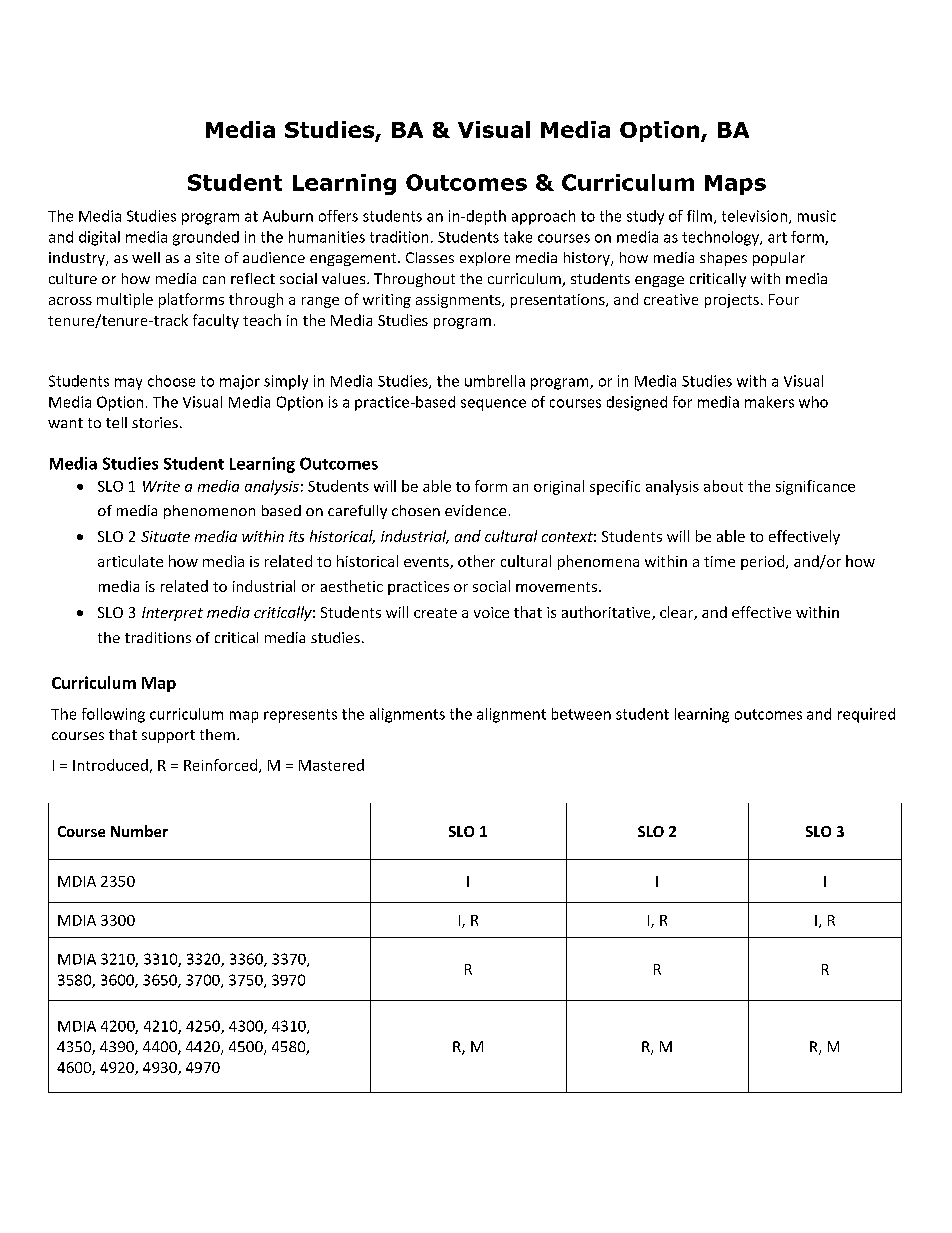 The image size is (952, 1233). I want to click on voice, so click(491, 612).
